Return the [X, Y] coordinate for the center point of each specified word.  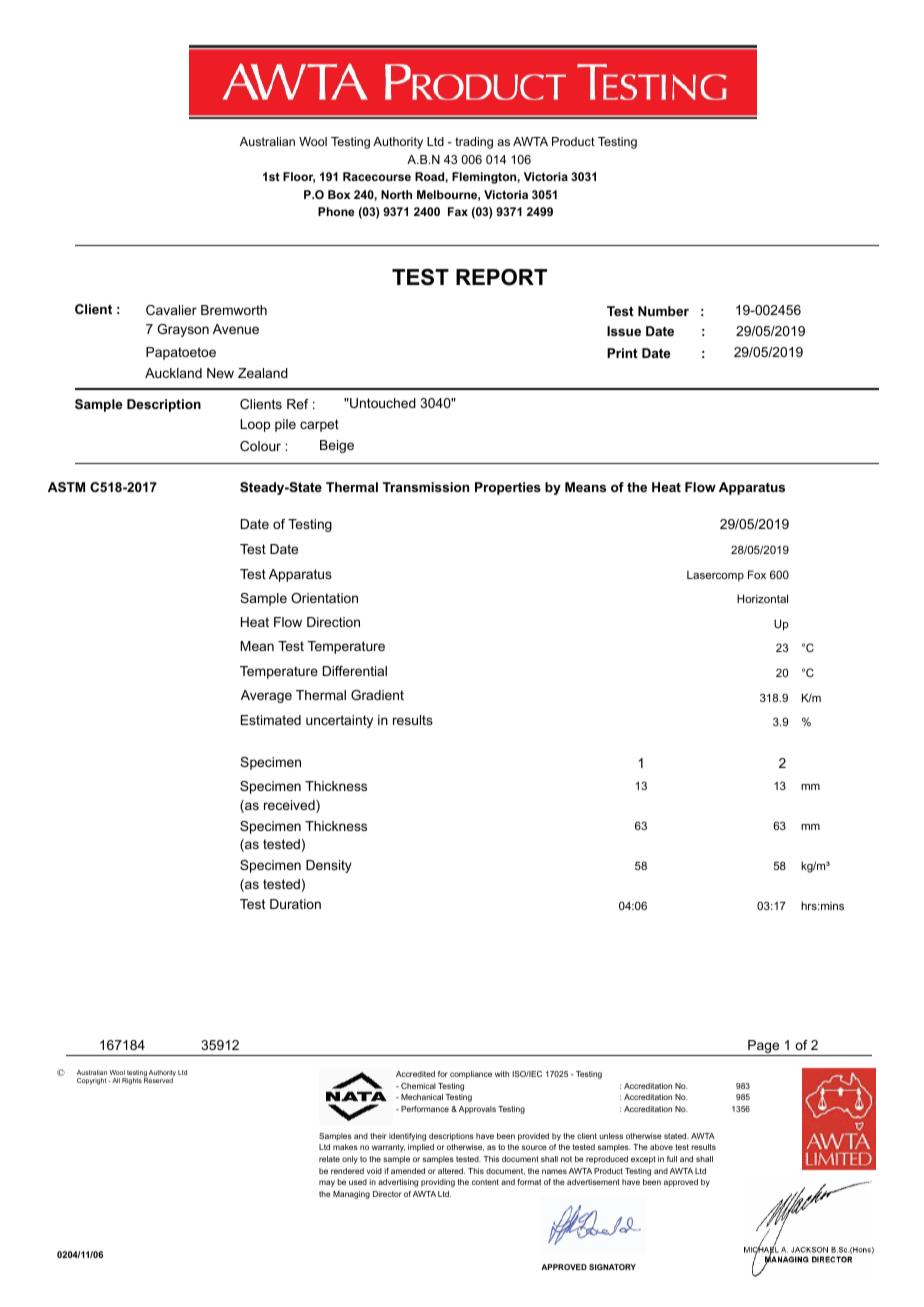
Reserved [159, 1079]
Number [663, 311]
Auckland [173, 373]
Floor [299, 177]
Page [764, 1048]
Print [622, 353]
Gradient [377, 695]
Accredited [415, 1074]
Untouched [382, 403]
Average [266, 696]
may [327, 1183]
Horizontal [762, 598]
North [396, 194]
